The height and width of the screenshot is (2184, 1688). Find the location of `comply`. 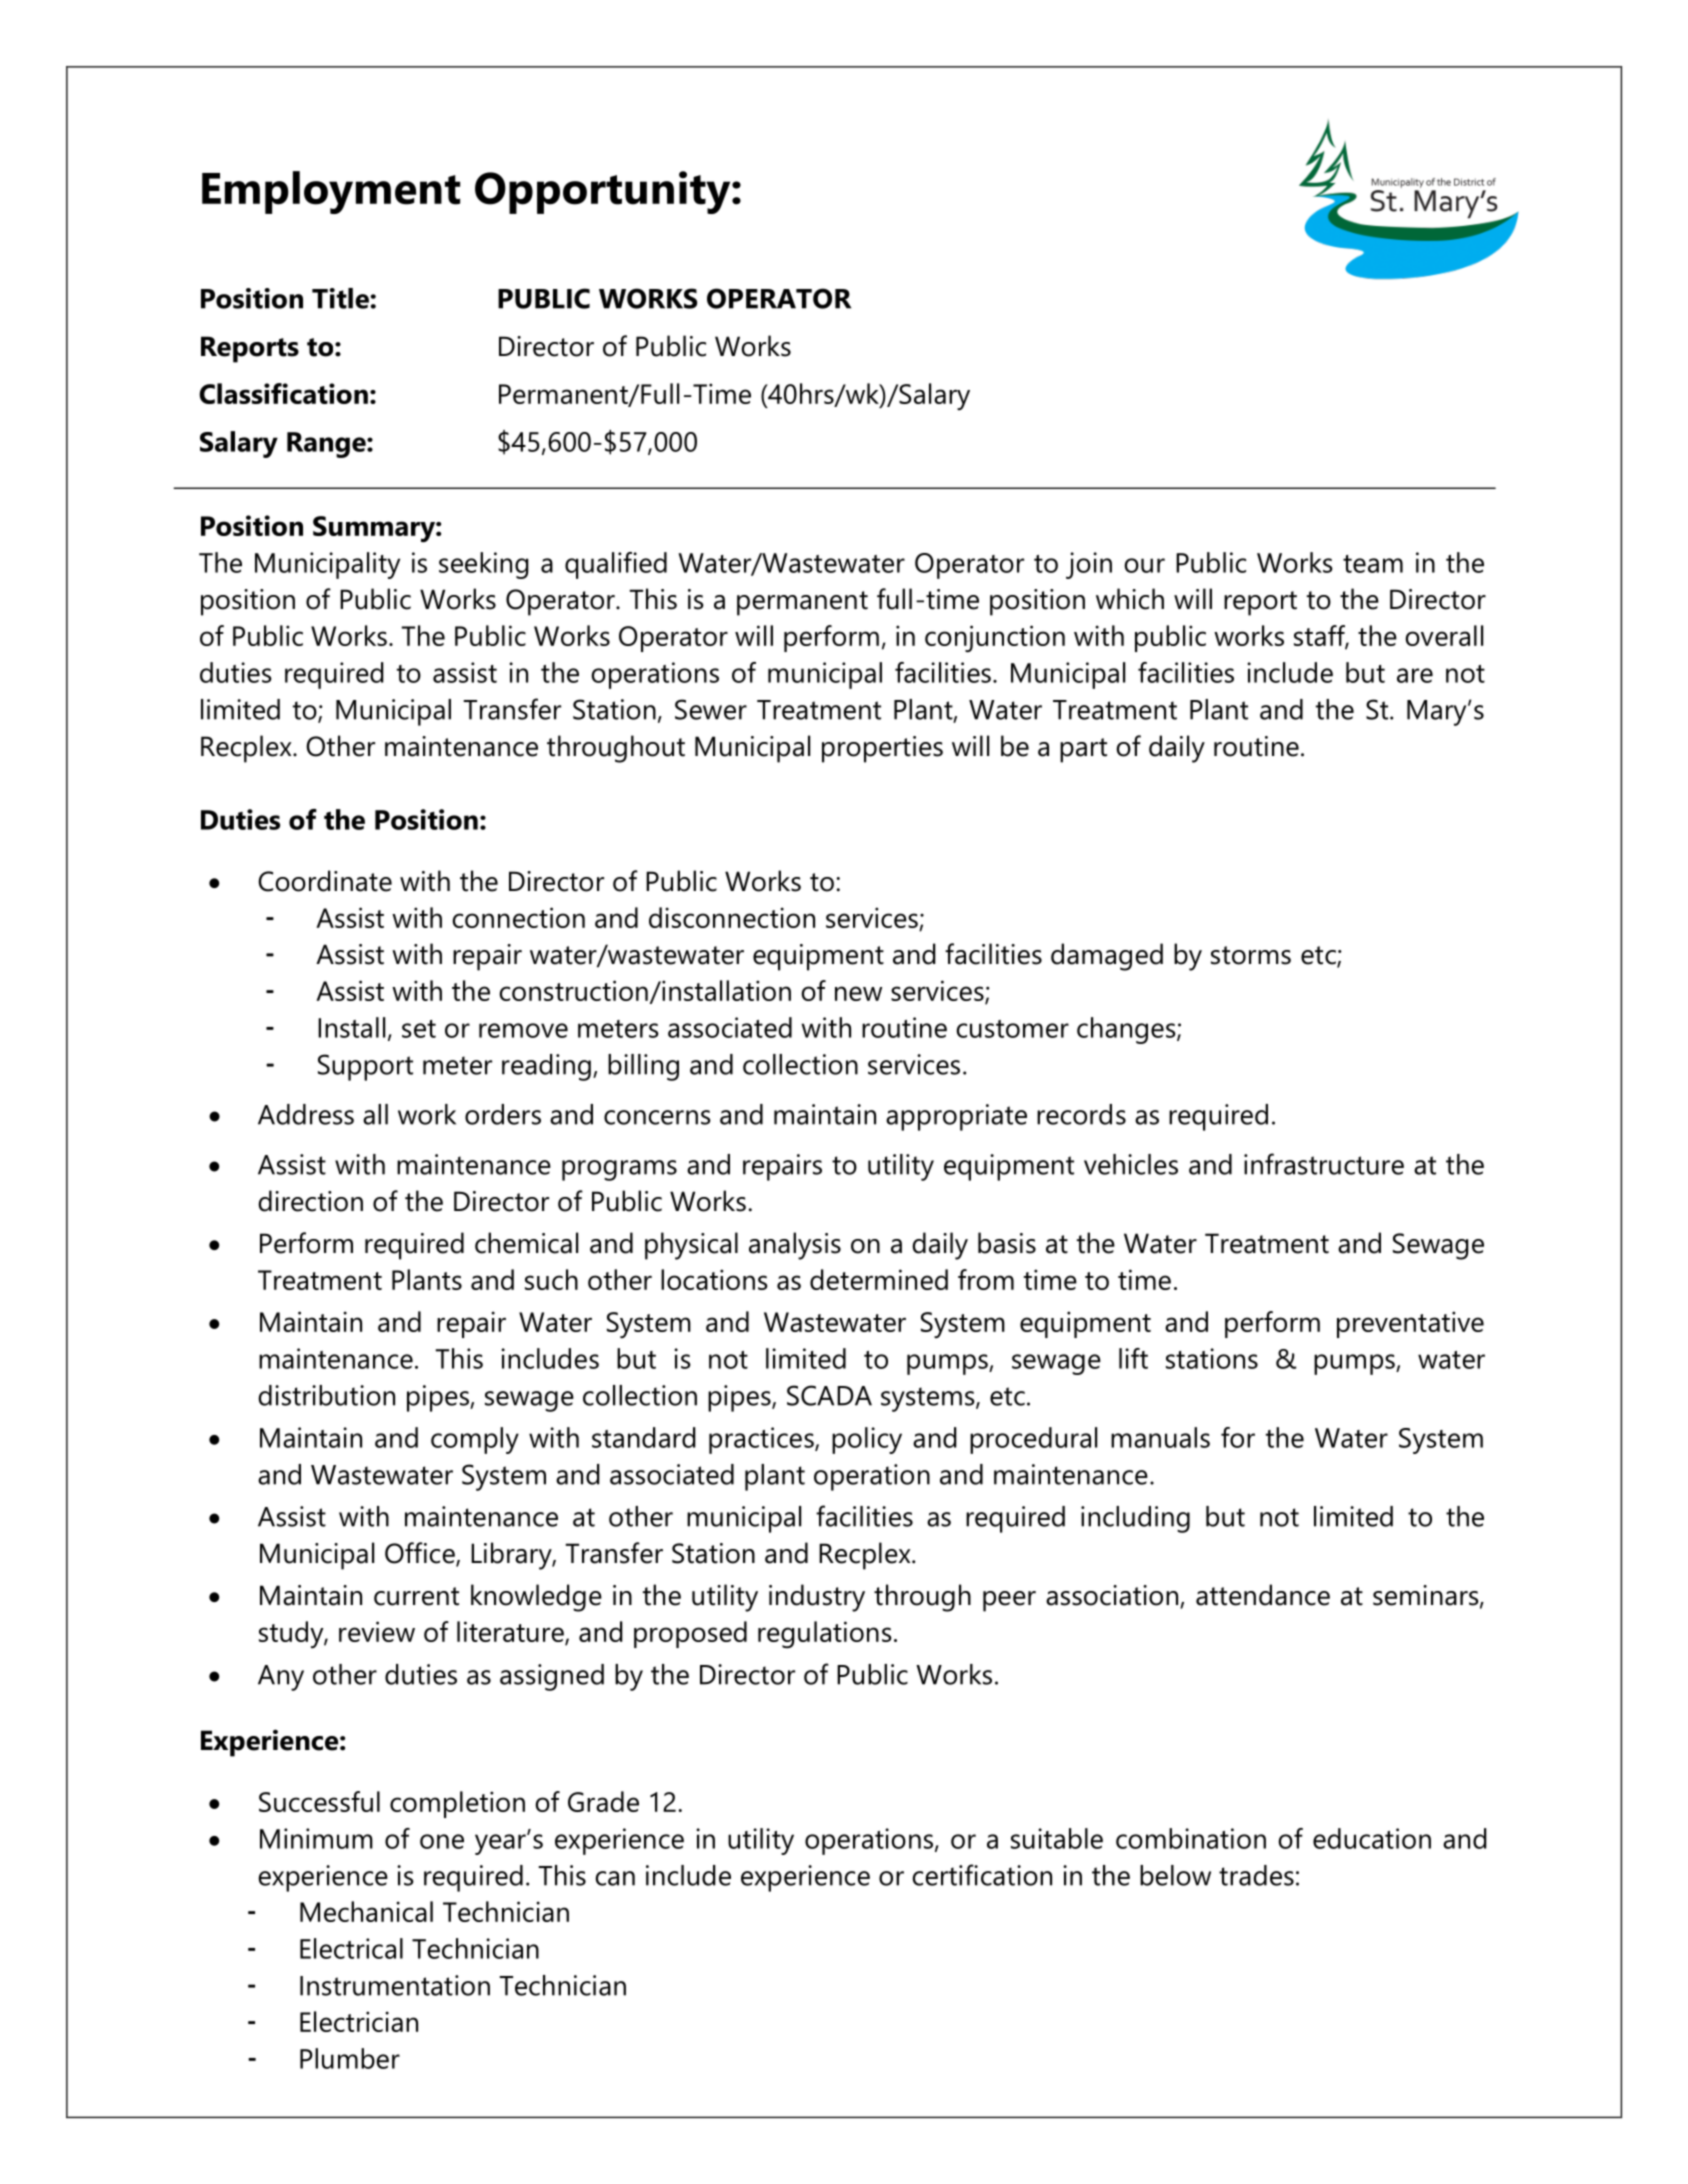

comply is located at coordinates (475, 1440).
